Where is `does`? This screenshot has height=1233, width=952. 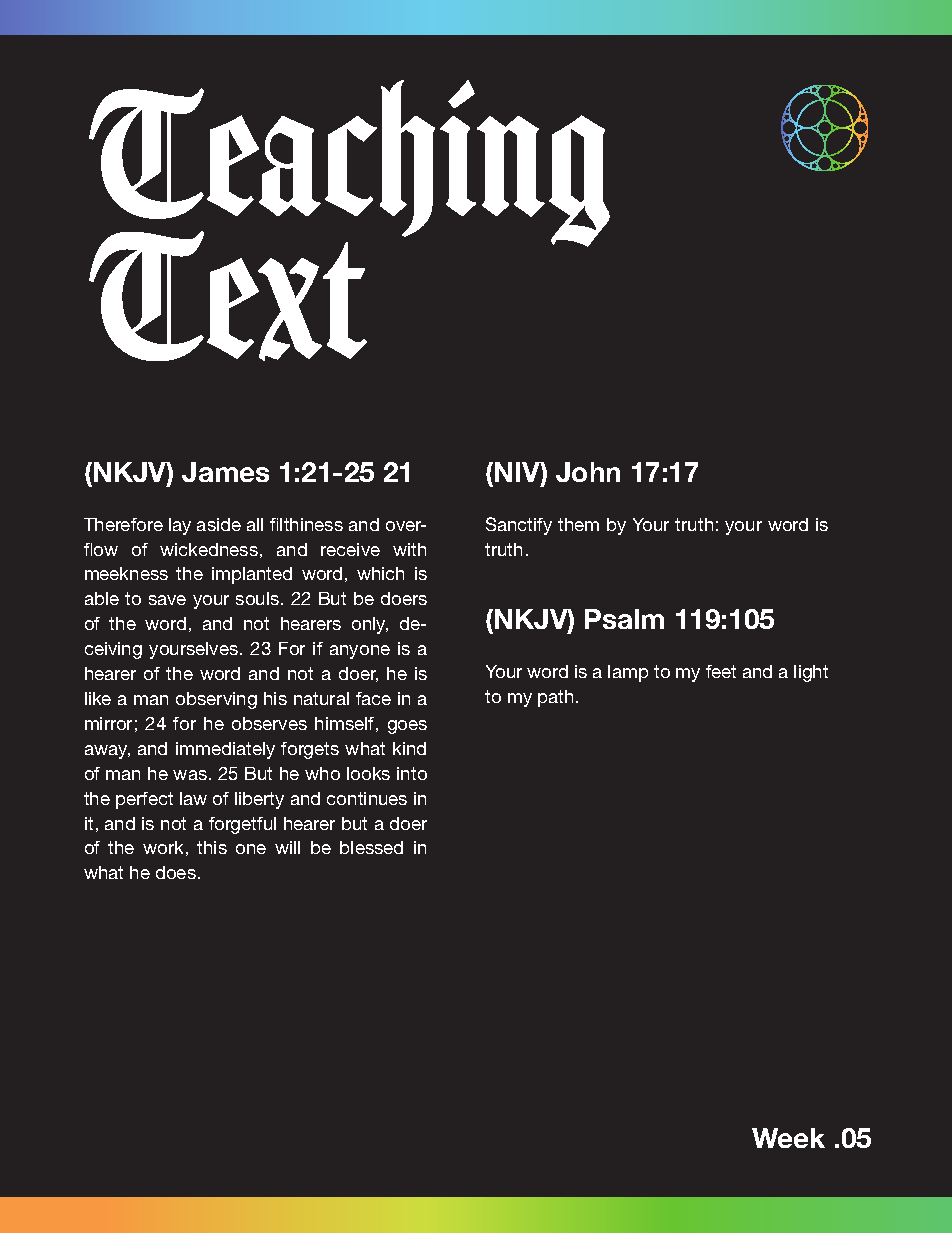
does is located at coordinates (176, 872).
